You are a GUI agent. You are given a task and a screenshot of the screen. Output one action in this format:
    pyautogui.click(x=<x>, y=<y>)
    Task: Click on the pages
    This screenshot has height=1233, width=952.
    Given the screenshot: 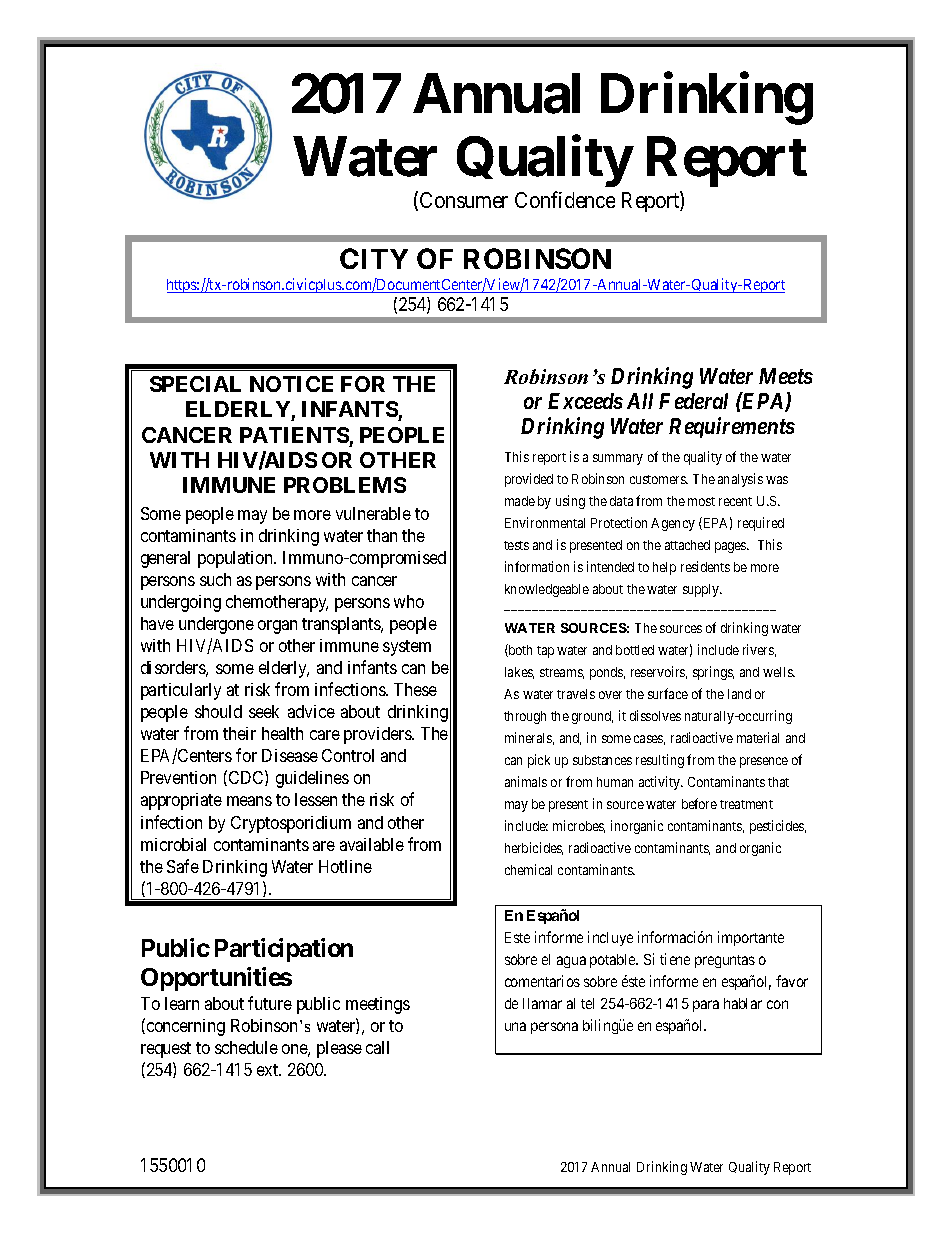 What is the action you would take?
    pyautogui.click(x=731, y=547)
